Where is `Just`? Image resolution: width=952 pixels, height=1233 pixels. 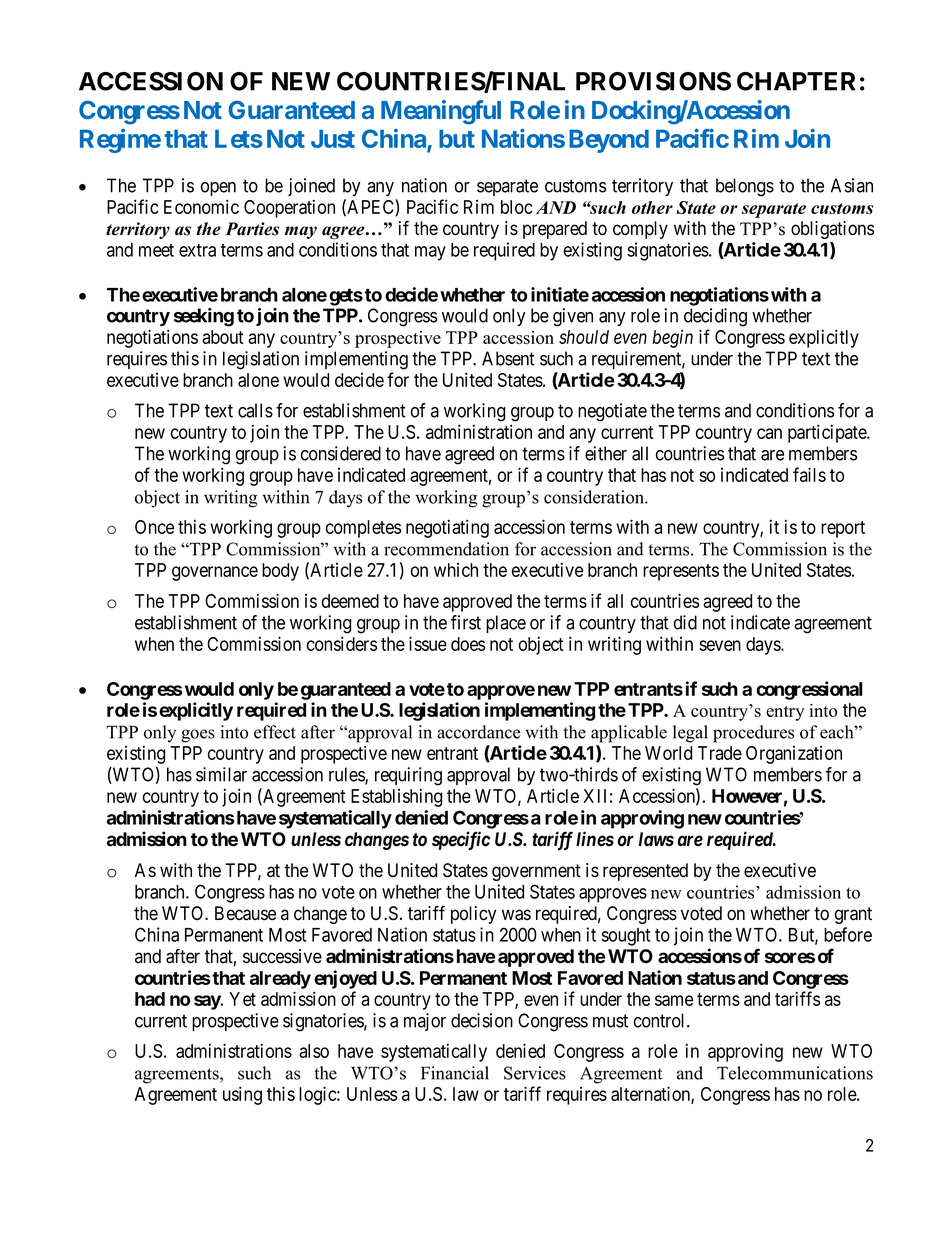
Just is located at coordinates (333, 138).
